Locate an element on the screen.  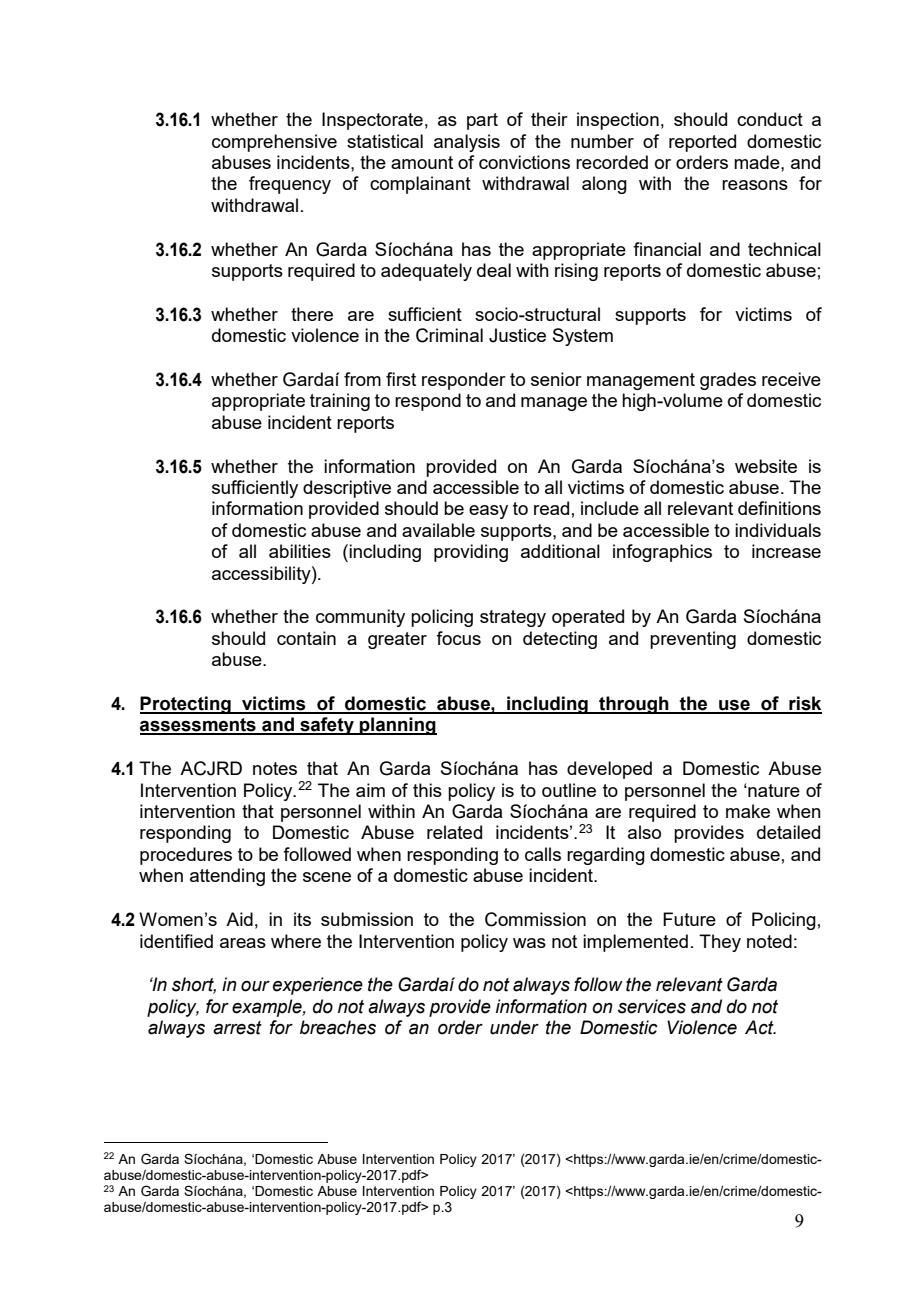
senior is located at coordinates (556, 379).
